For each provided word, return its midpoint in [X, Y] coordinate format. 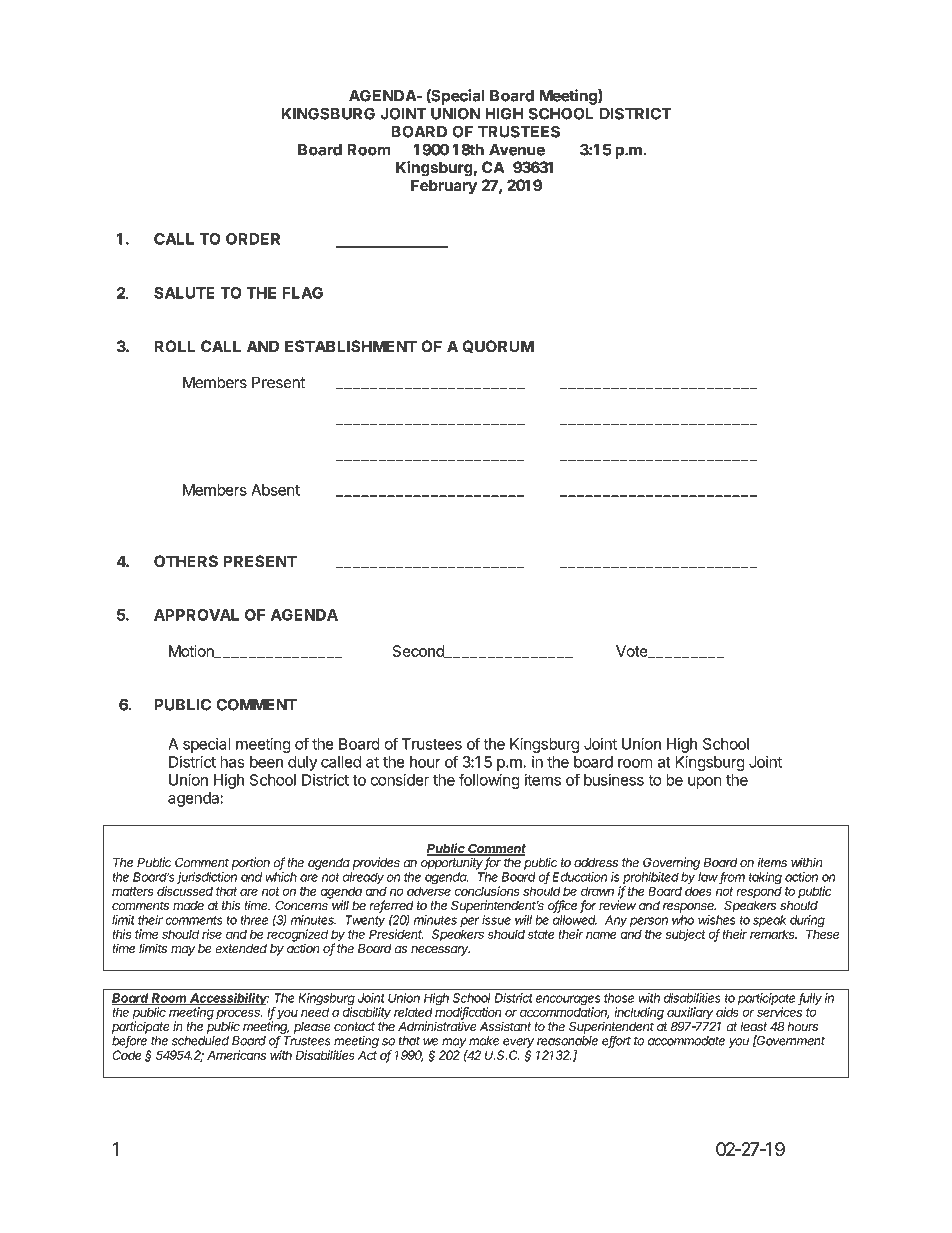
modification [468, 1012]
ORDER [253, 239]
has [232, 762]
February [444, 187]
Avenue [517, 150]
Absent [275, 490]
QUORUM [498, 346]
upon [705, 783]
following [489, 781]
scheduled [200, 1041]
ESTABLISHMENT [351, 346]
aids [727, 1012]
